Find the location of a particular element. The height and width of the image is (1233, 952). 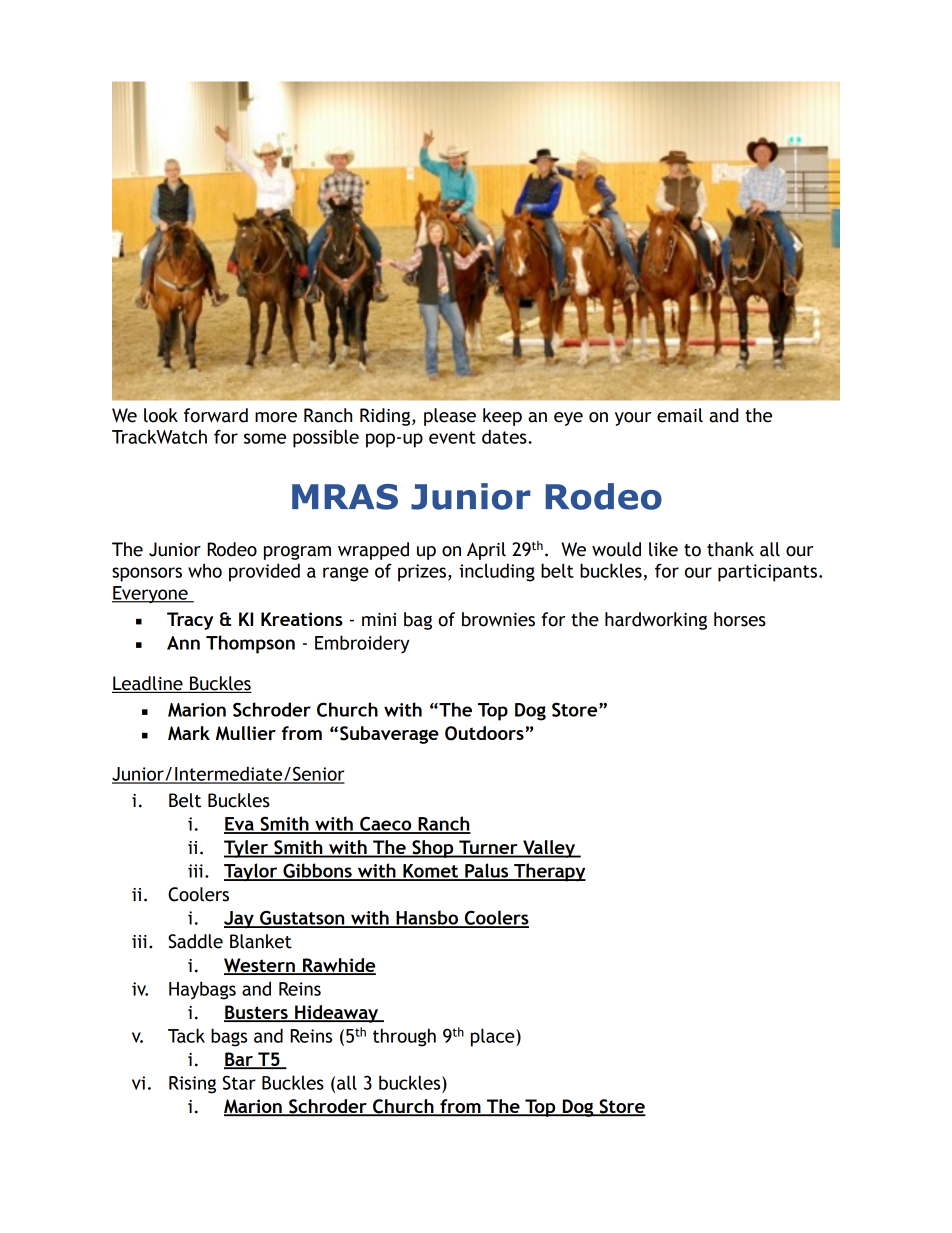

Valley is located at coordinates (549, 849).
